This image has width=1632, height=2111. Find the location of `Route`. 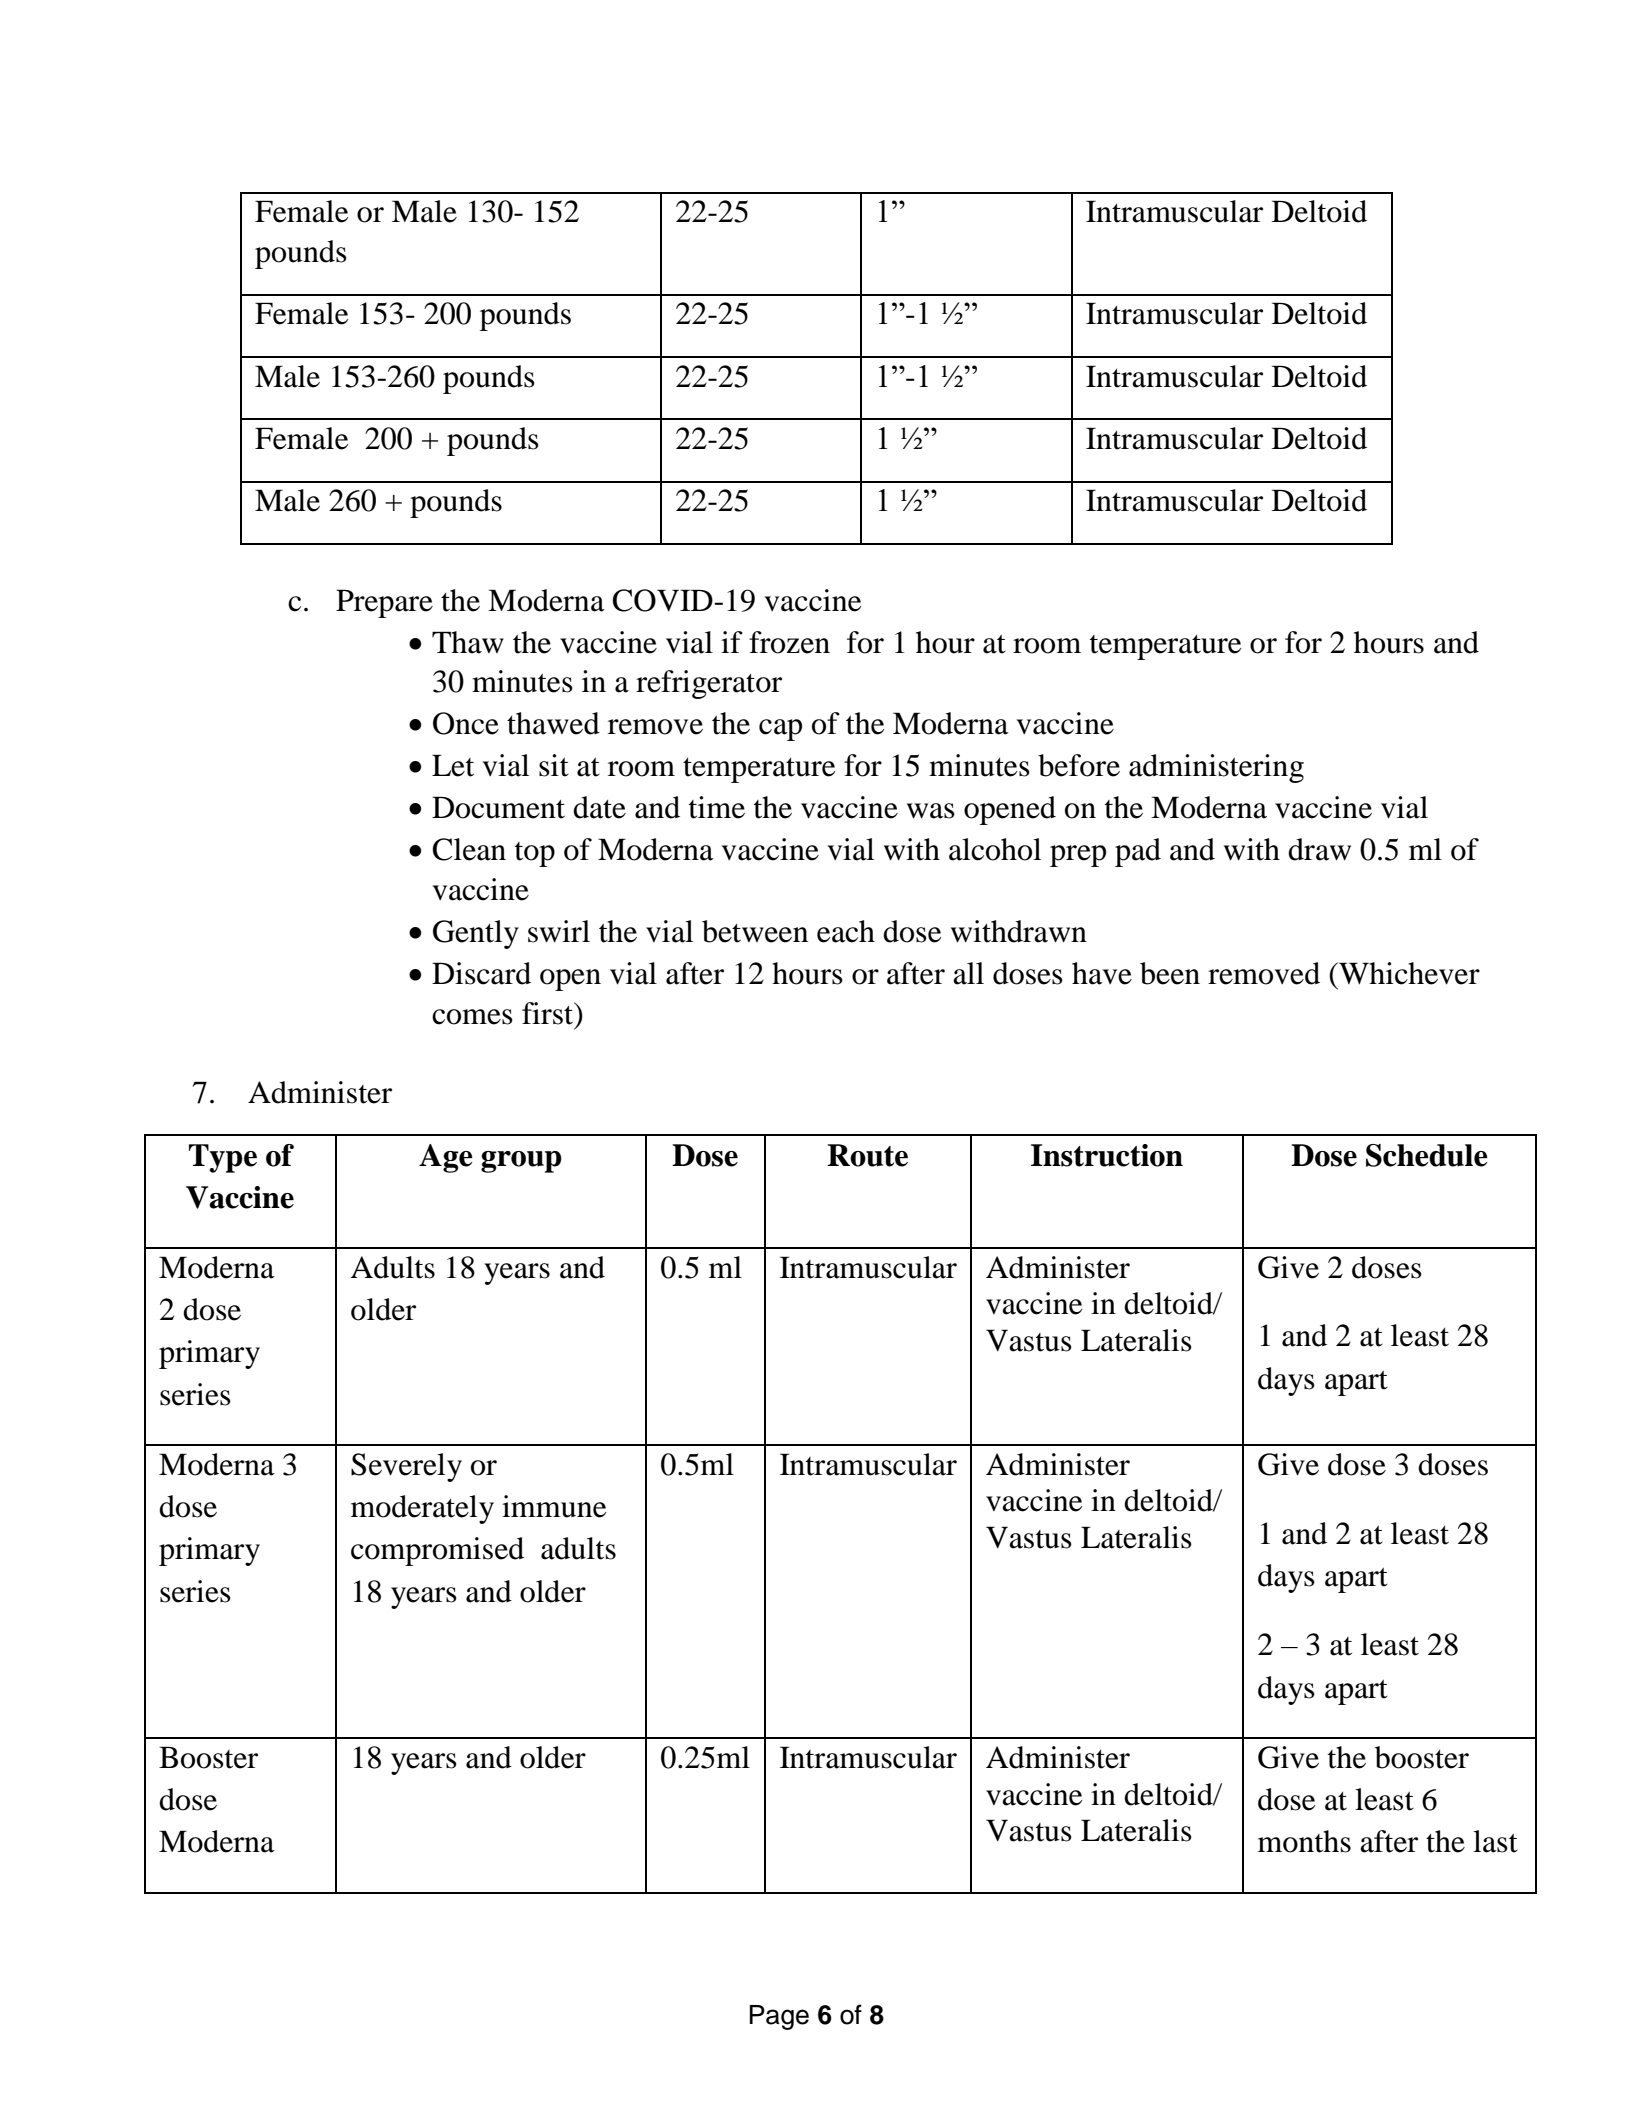

Route is located at coordinates (867, 1155).
